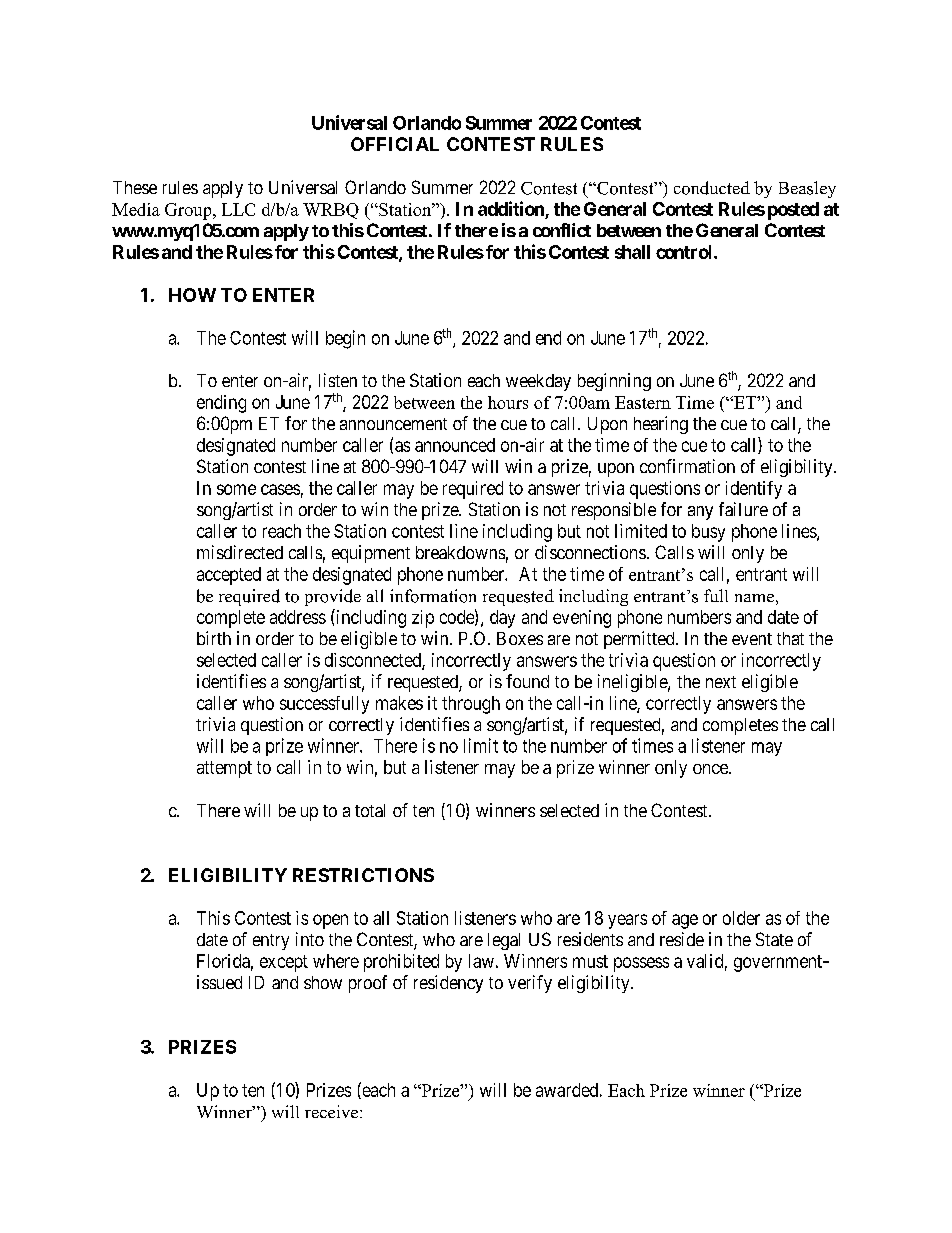 This image has width=952, height=1233. I want to click on verify, so click(530, 984).
